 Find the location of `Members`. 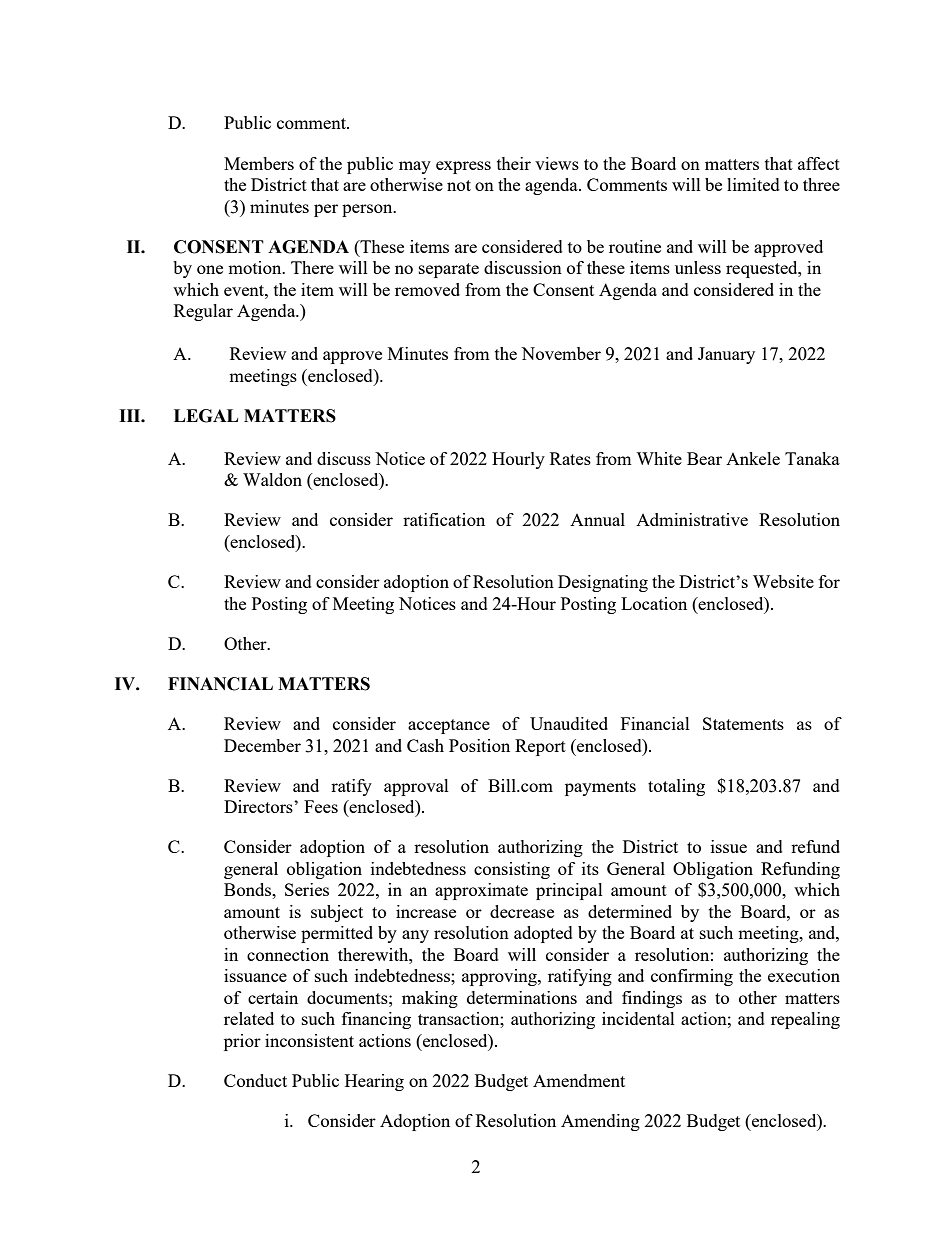

Members is located at coordinates (259, 163).
